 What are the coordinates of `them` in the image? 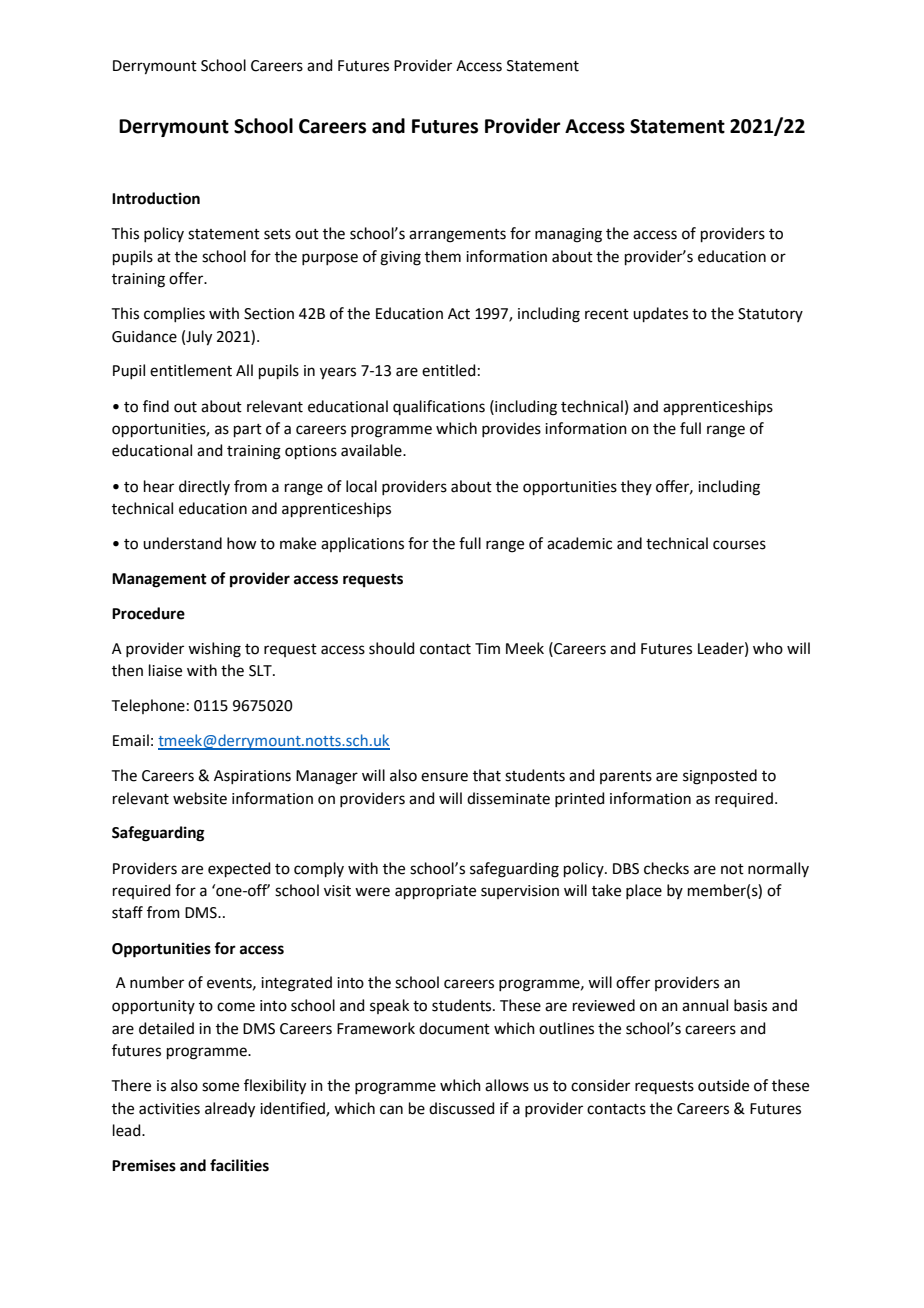 It's located at (443, 256).
